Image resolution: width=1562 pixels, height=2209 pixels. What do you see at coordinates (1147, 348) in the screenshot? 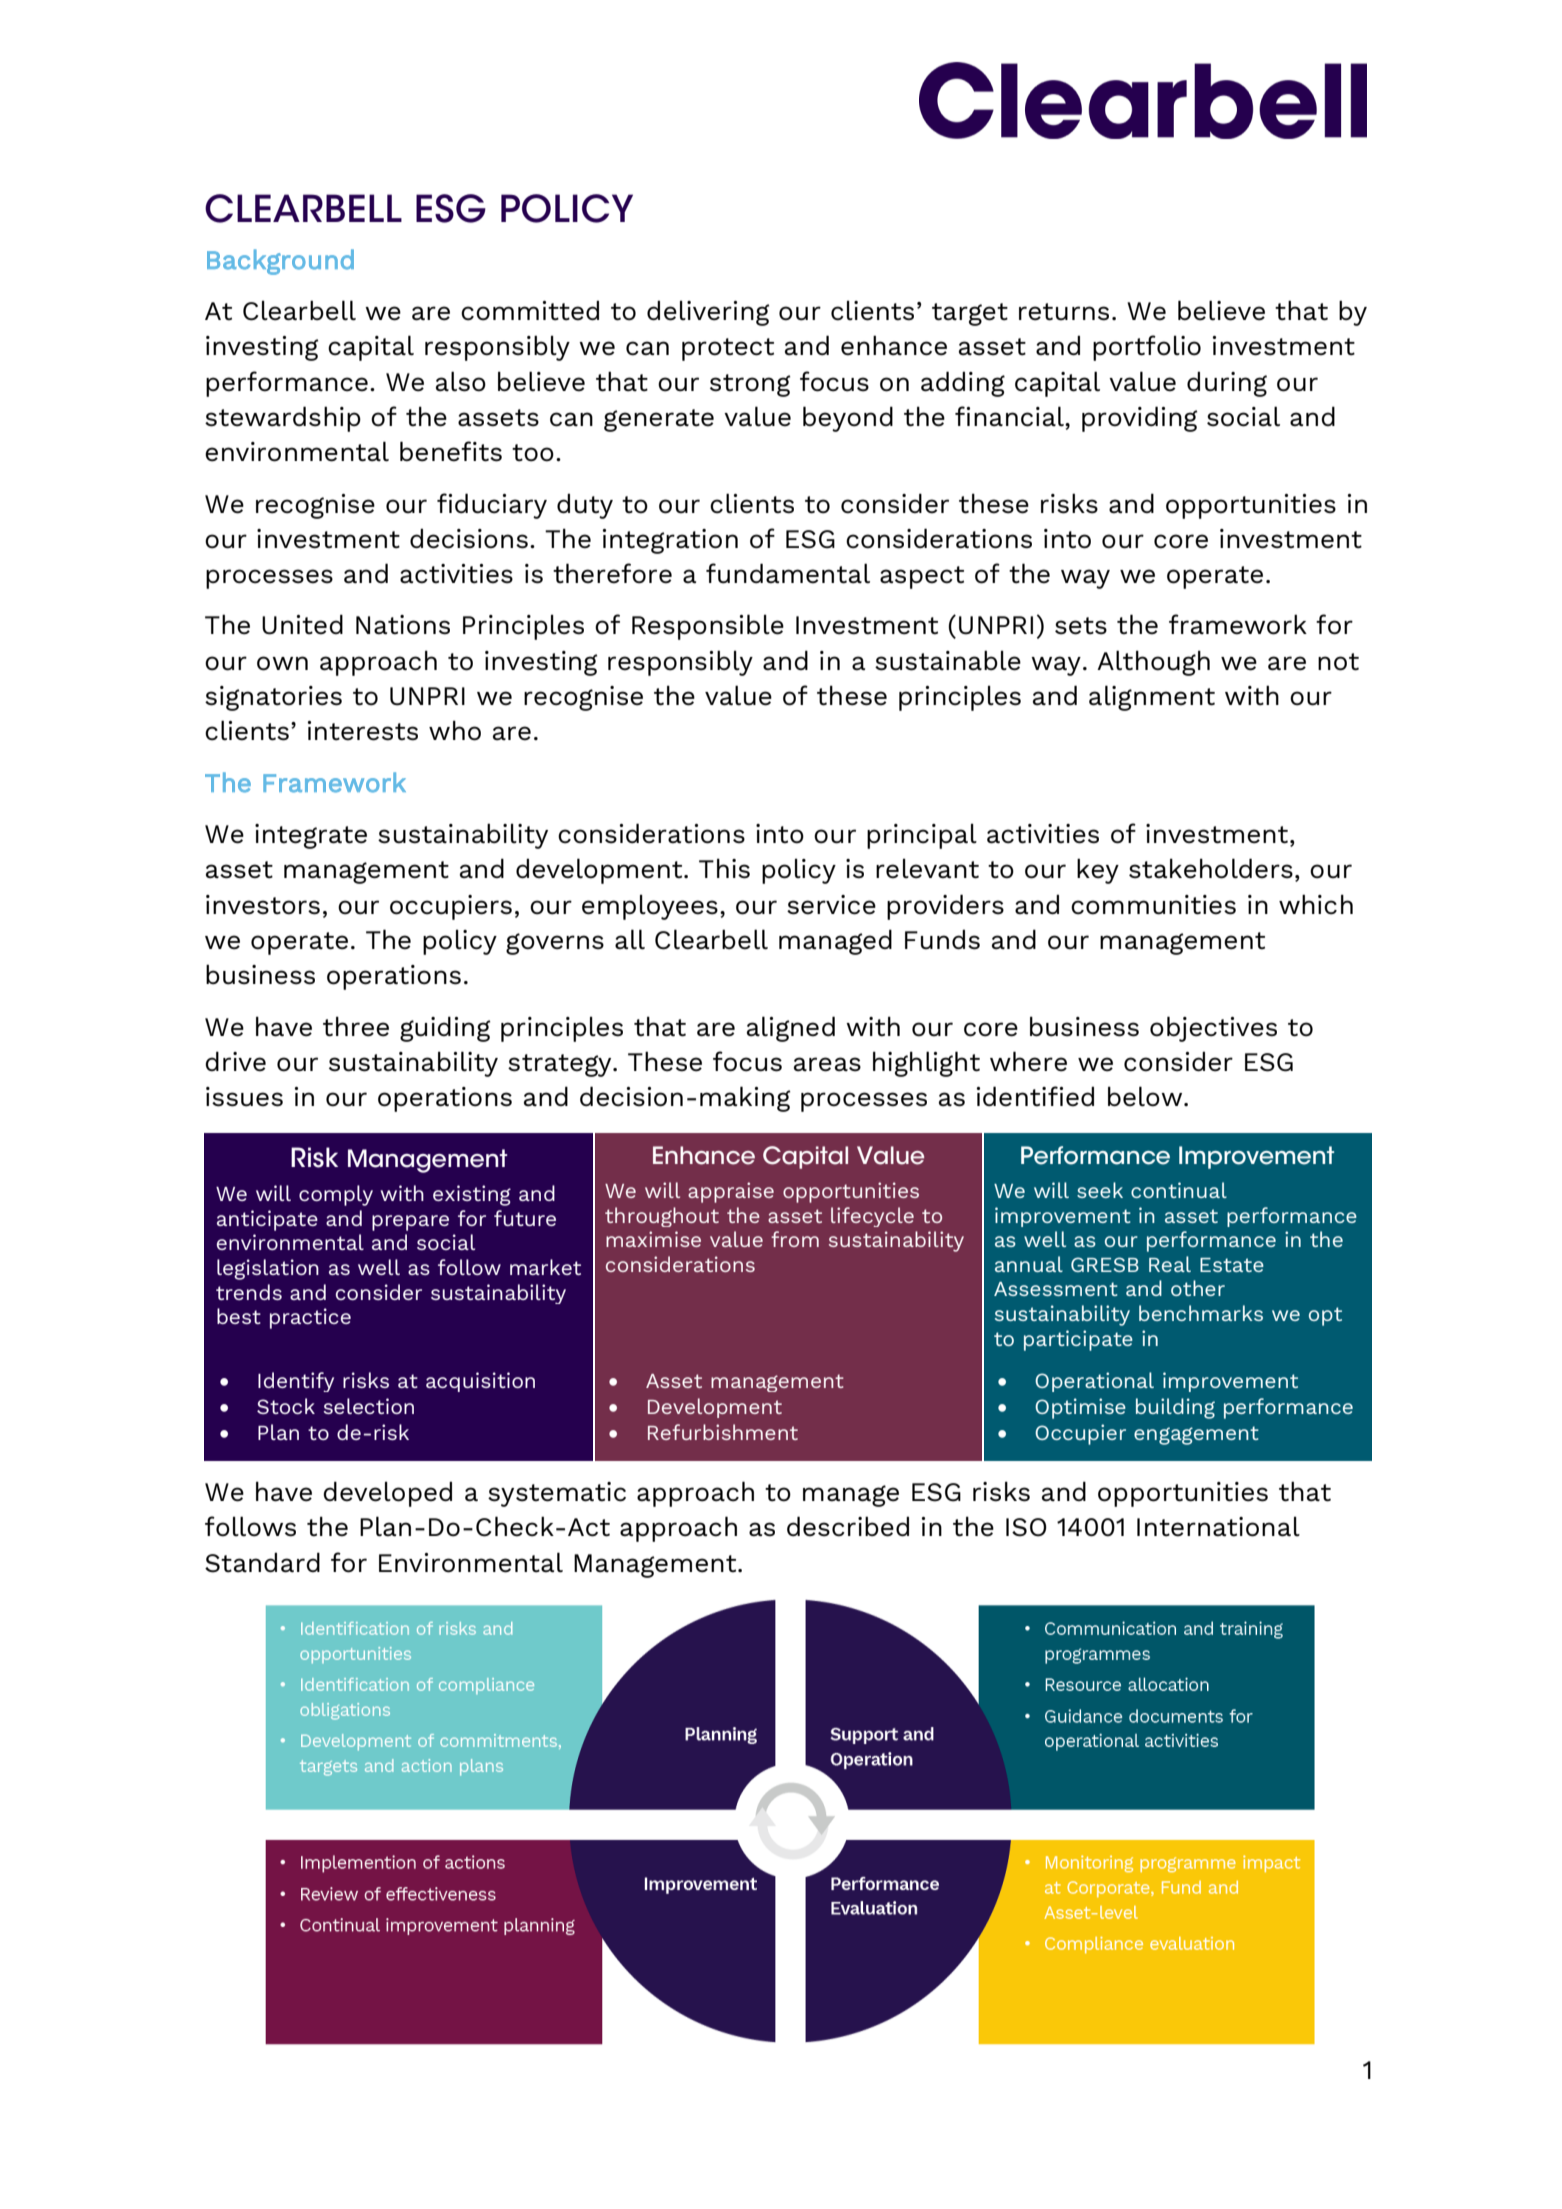
I see `portfolio` at bounding box center [1147, 348].
